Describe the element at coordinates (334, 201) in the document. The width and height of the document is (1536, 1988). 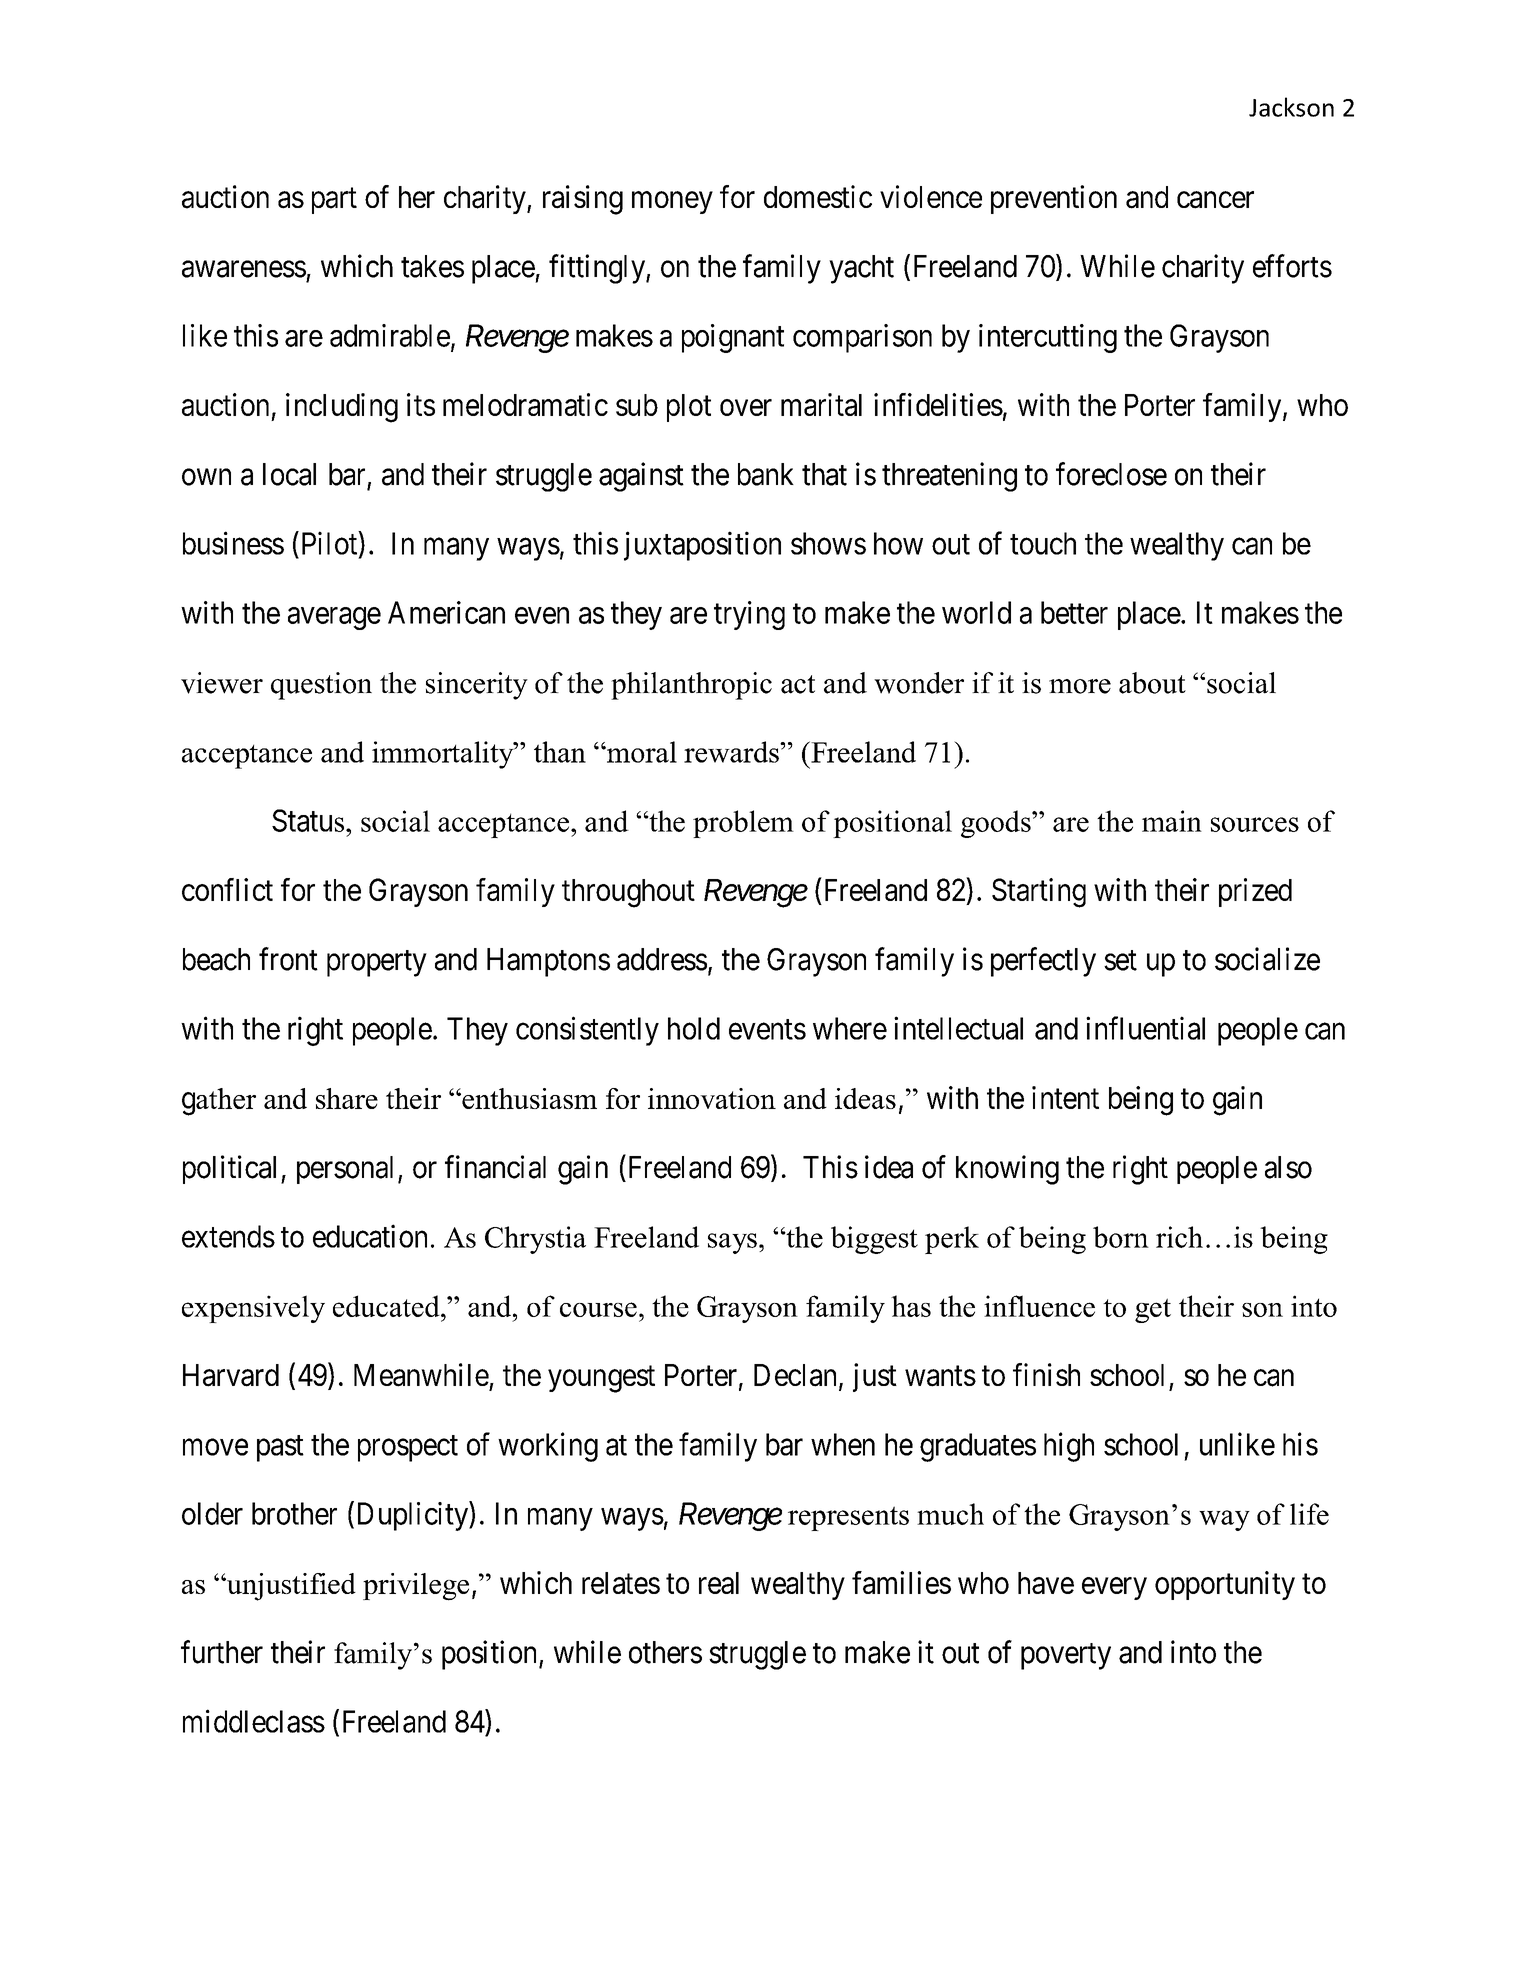
I see `part` at that location.
